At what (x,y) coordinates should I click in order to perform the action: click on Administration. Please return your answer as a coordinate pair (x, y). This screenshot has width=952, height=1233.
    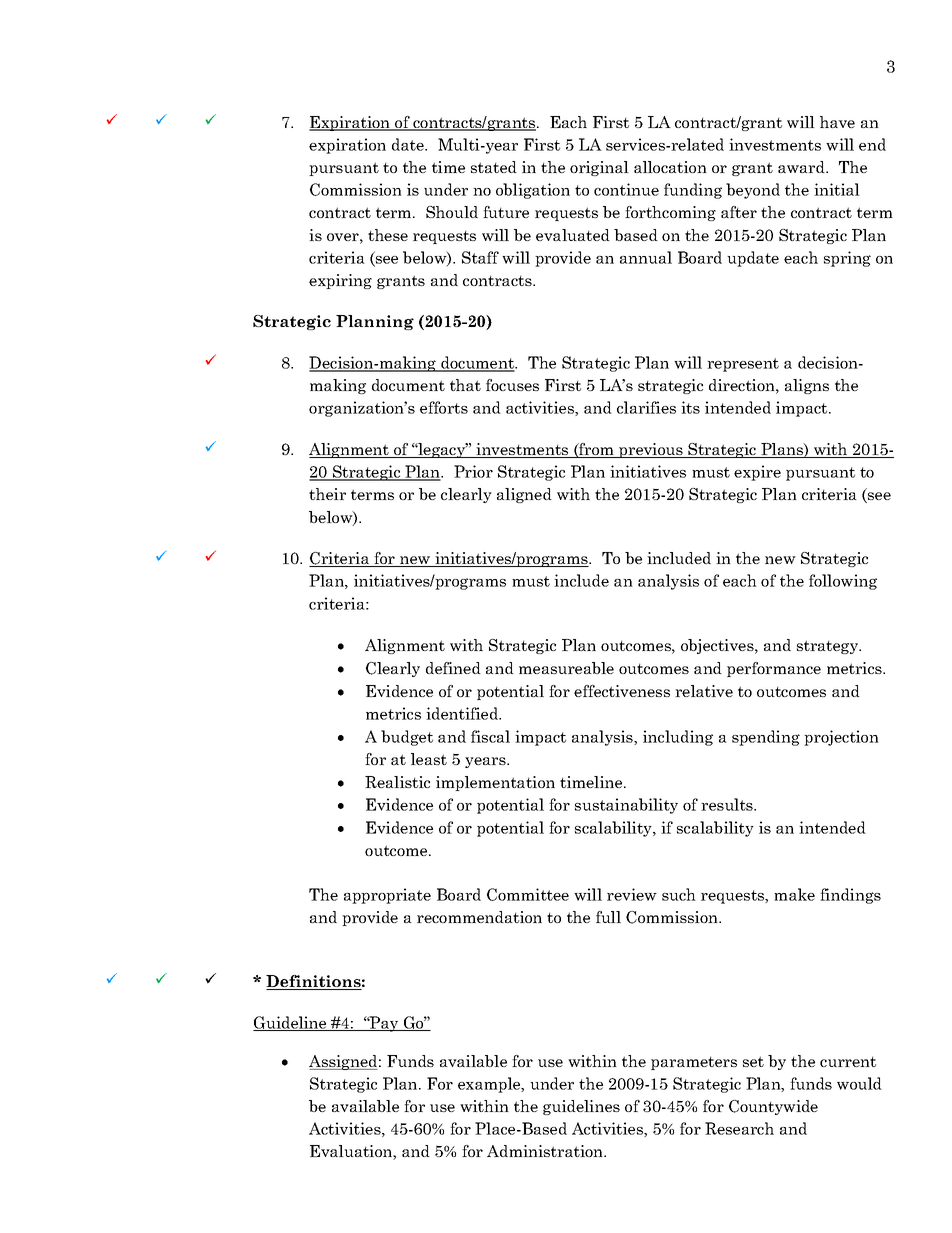
    Looking at the image, I should click on (546, 1151).
